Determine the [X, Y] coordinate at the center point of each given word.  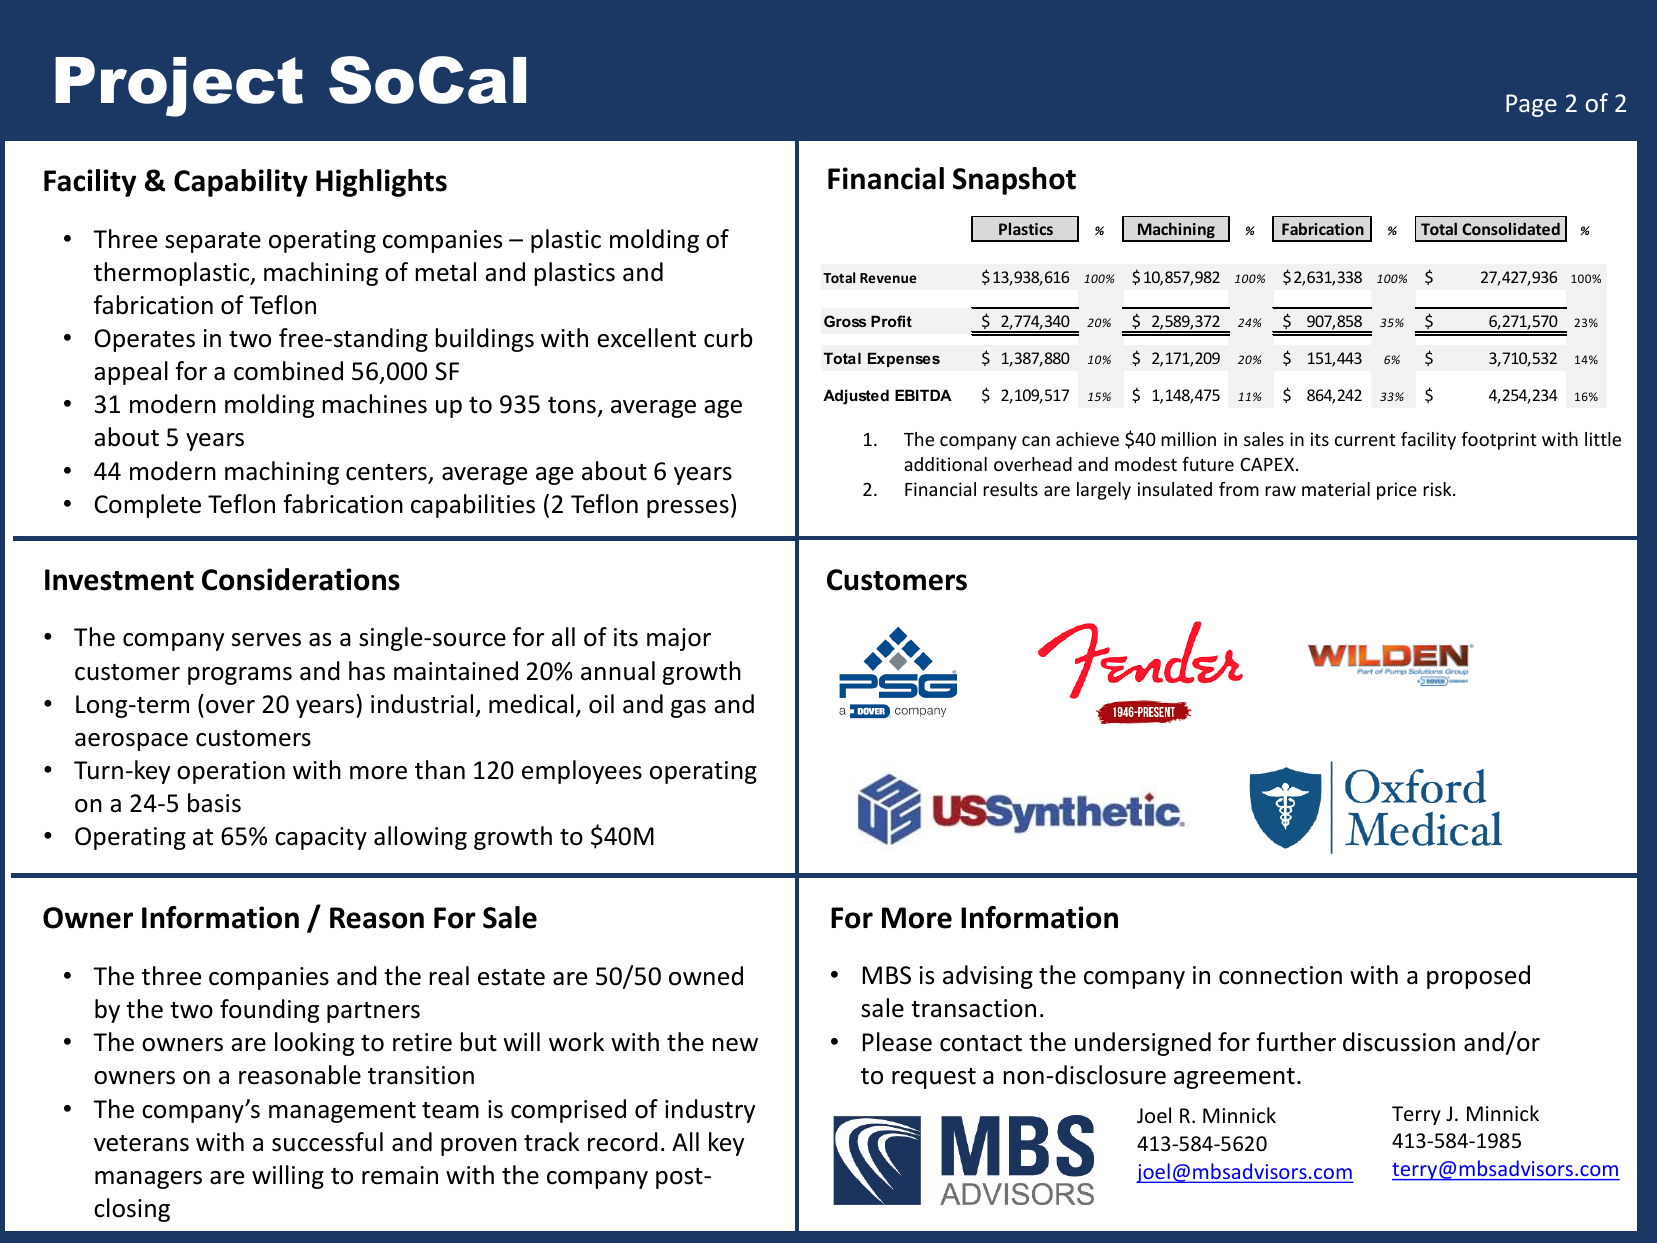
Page [1531, 105]
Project [179, 87]
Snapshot [1014, 181]
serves [266, 640]
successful [327, 1142]
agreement [1234, 1078]
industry [710, 1111]
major [679, 639]
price [1397, 491]
